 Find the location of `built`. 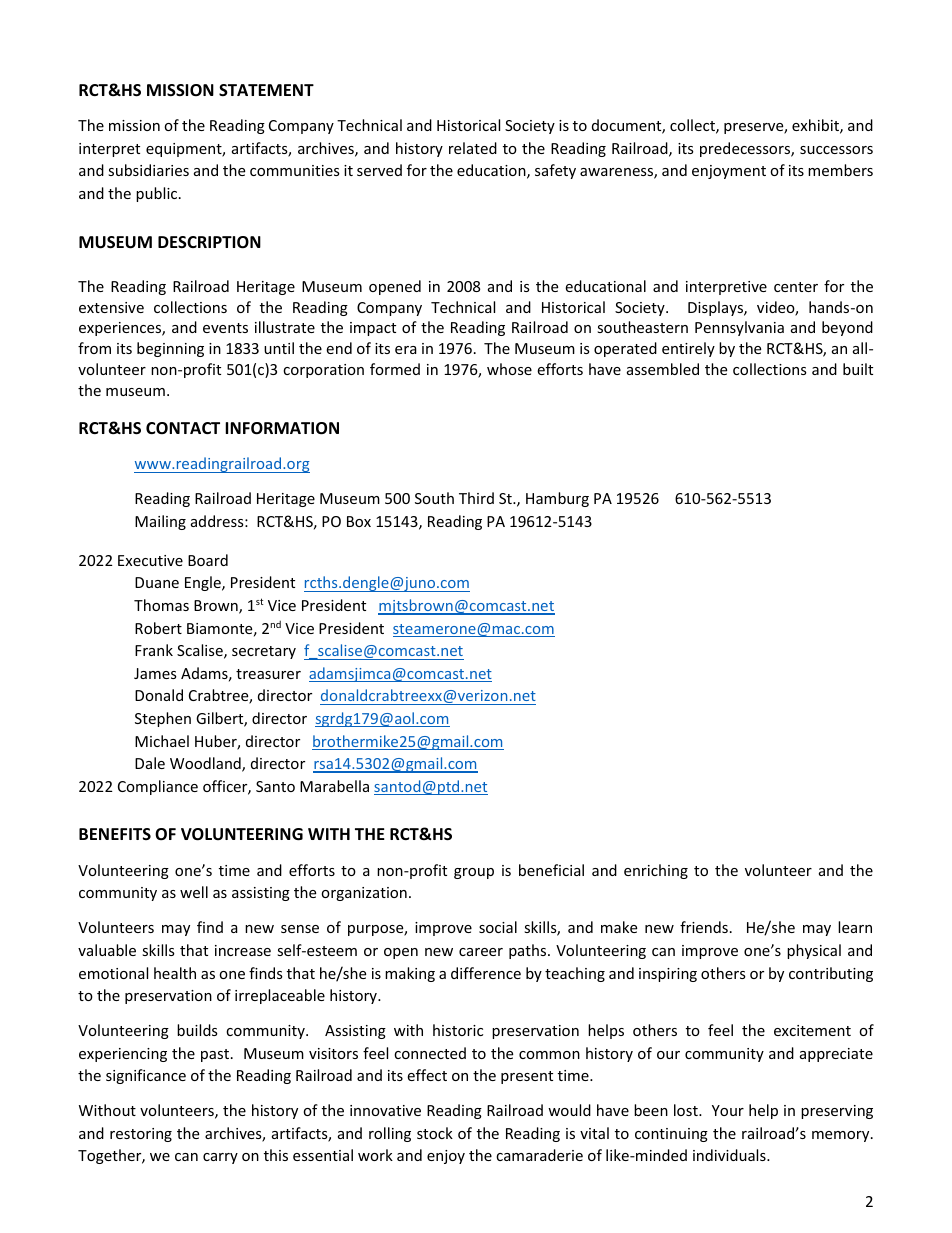

built is located at coordinates (858, 369).
